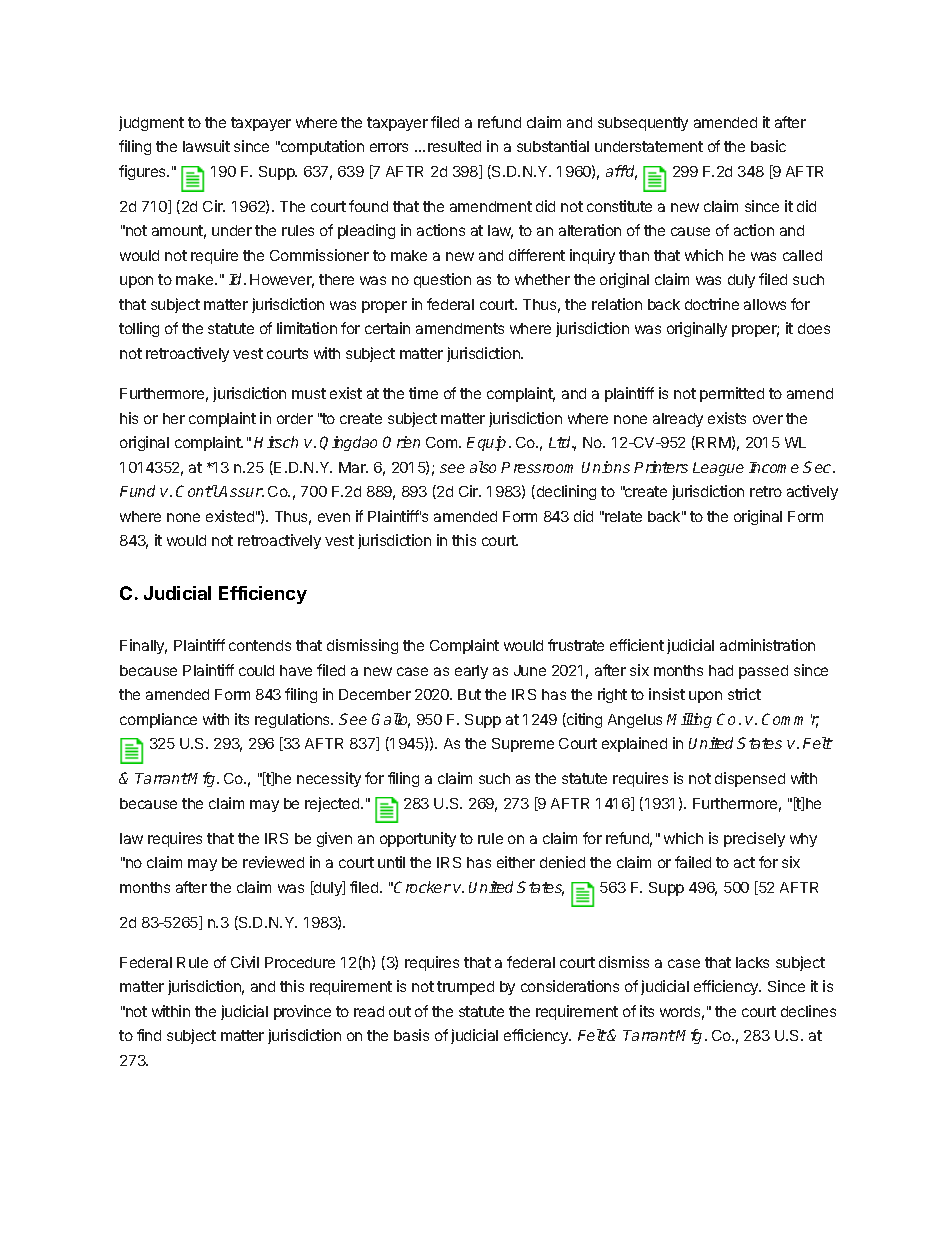 The image size is (952, 1233). What do you see at coordinates (454, 146) in the page?
I see `resulted` at bounding box center [454, 146].
